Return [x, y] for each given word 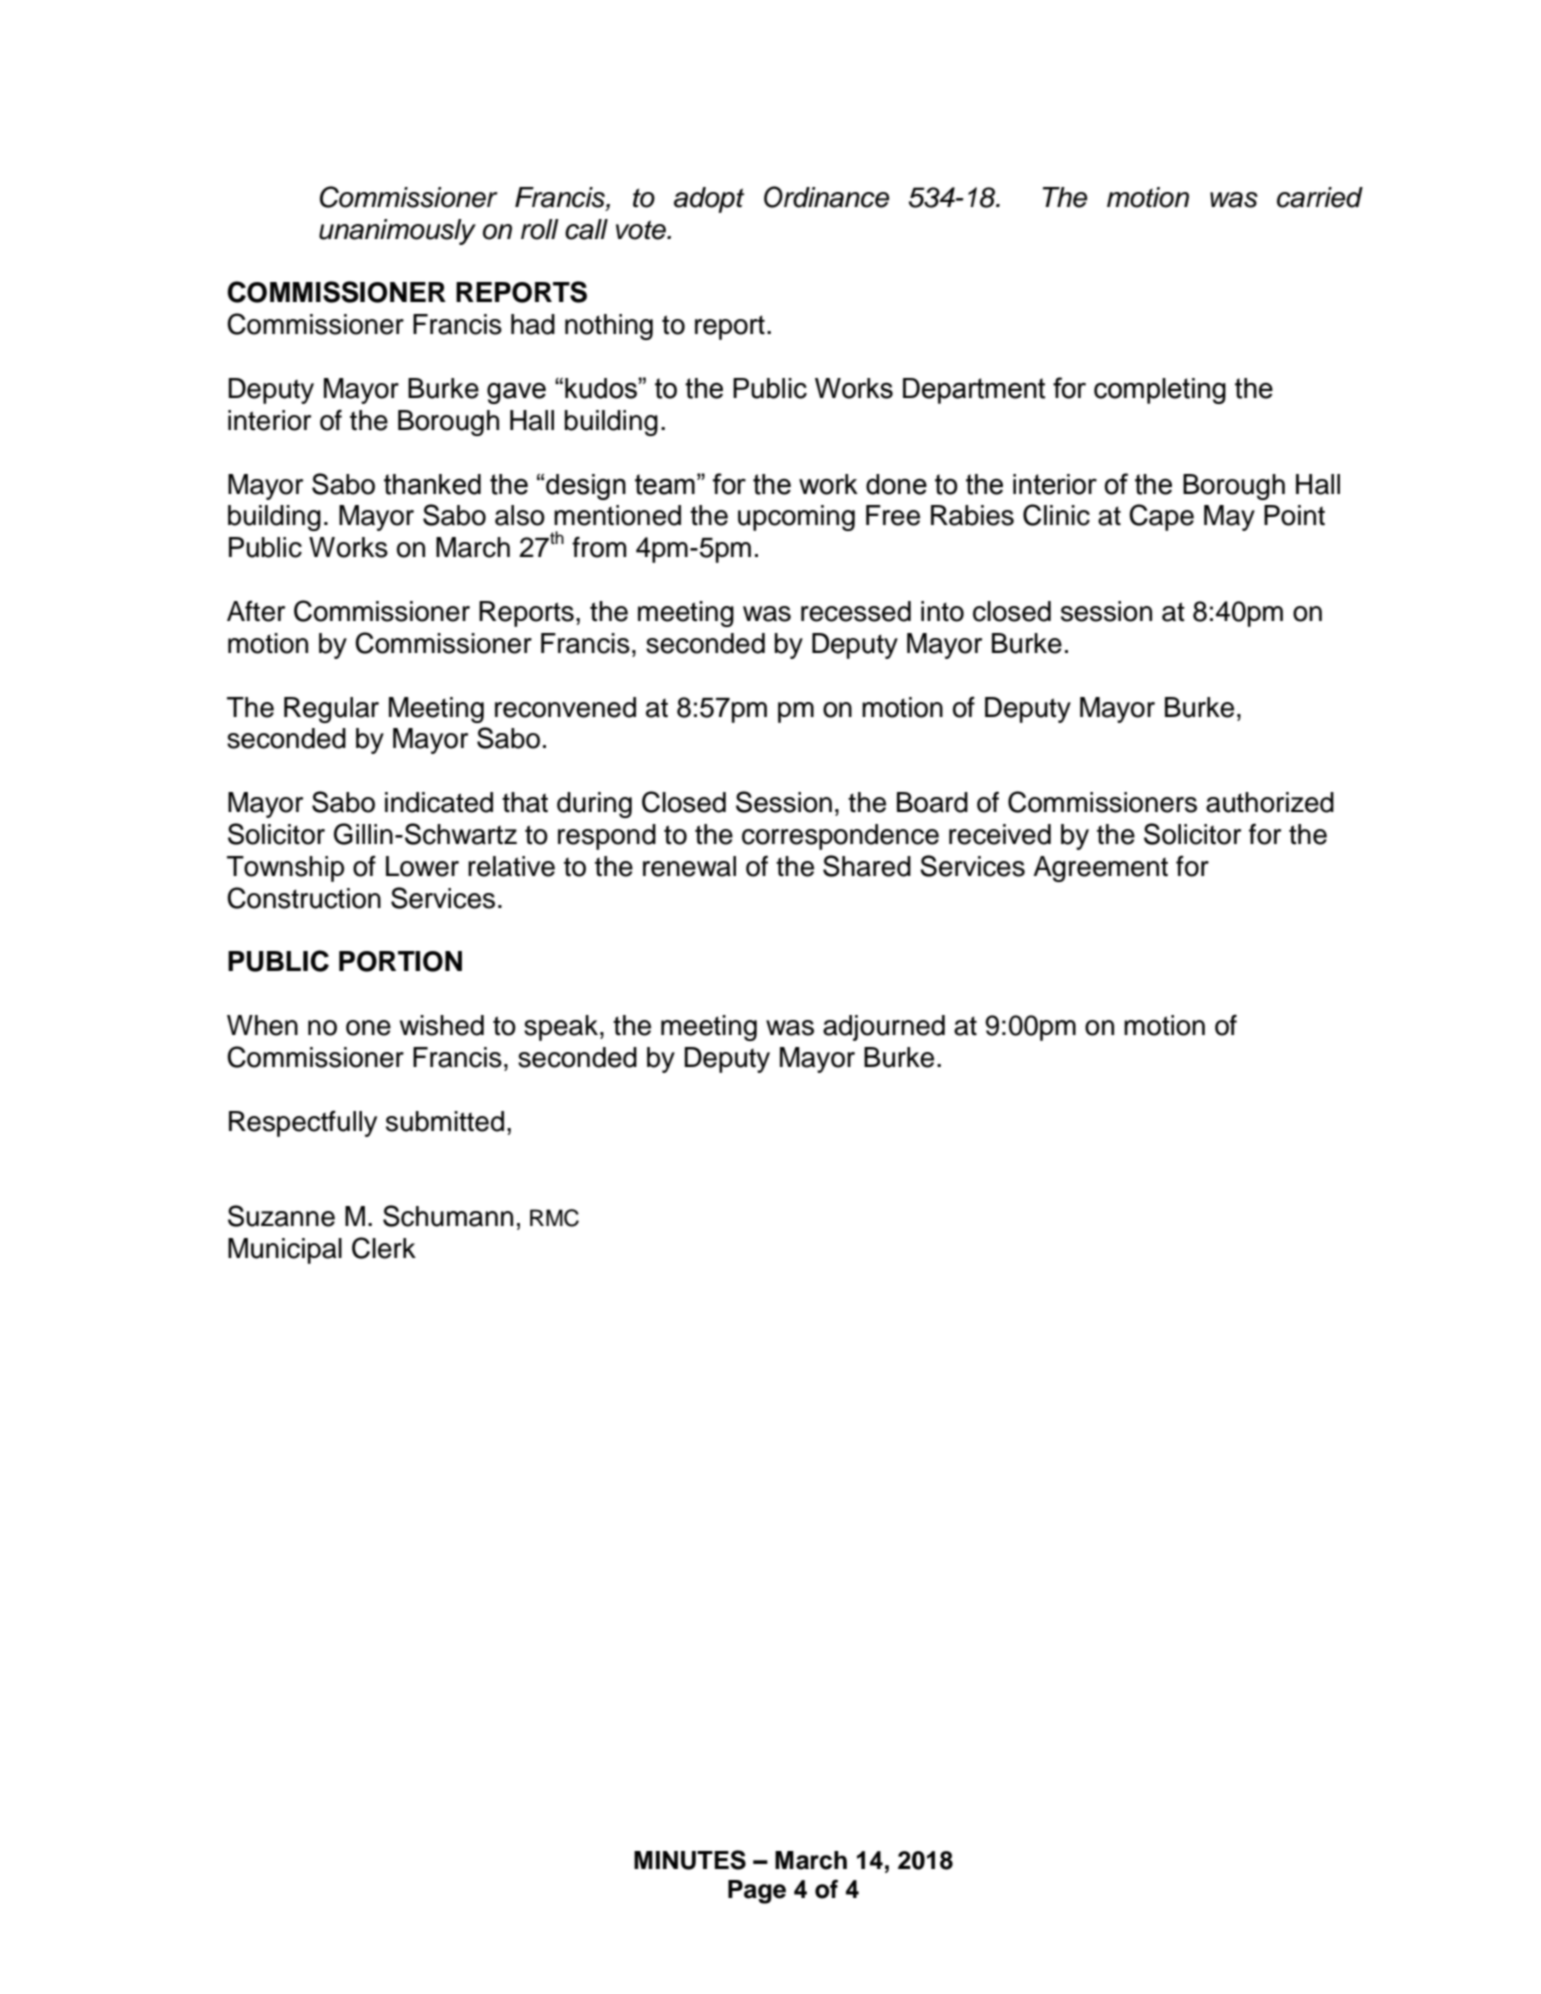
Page [757, 1892]
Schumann [448, 1216]
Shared [867, 866]
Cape [1161, 517]
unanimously [397, 232]
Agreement [1100, 869]
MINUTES [690, 1860]
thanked [432, 484]
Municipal [285, 1251]
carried [1320, 197]
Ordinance [826, 197]
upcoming [796, 518]
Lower [422, 866]
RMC [554, 1218]
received [1000, 834]
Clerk [384, 1248]
